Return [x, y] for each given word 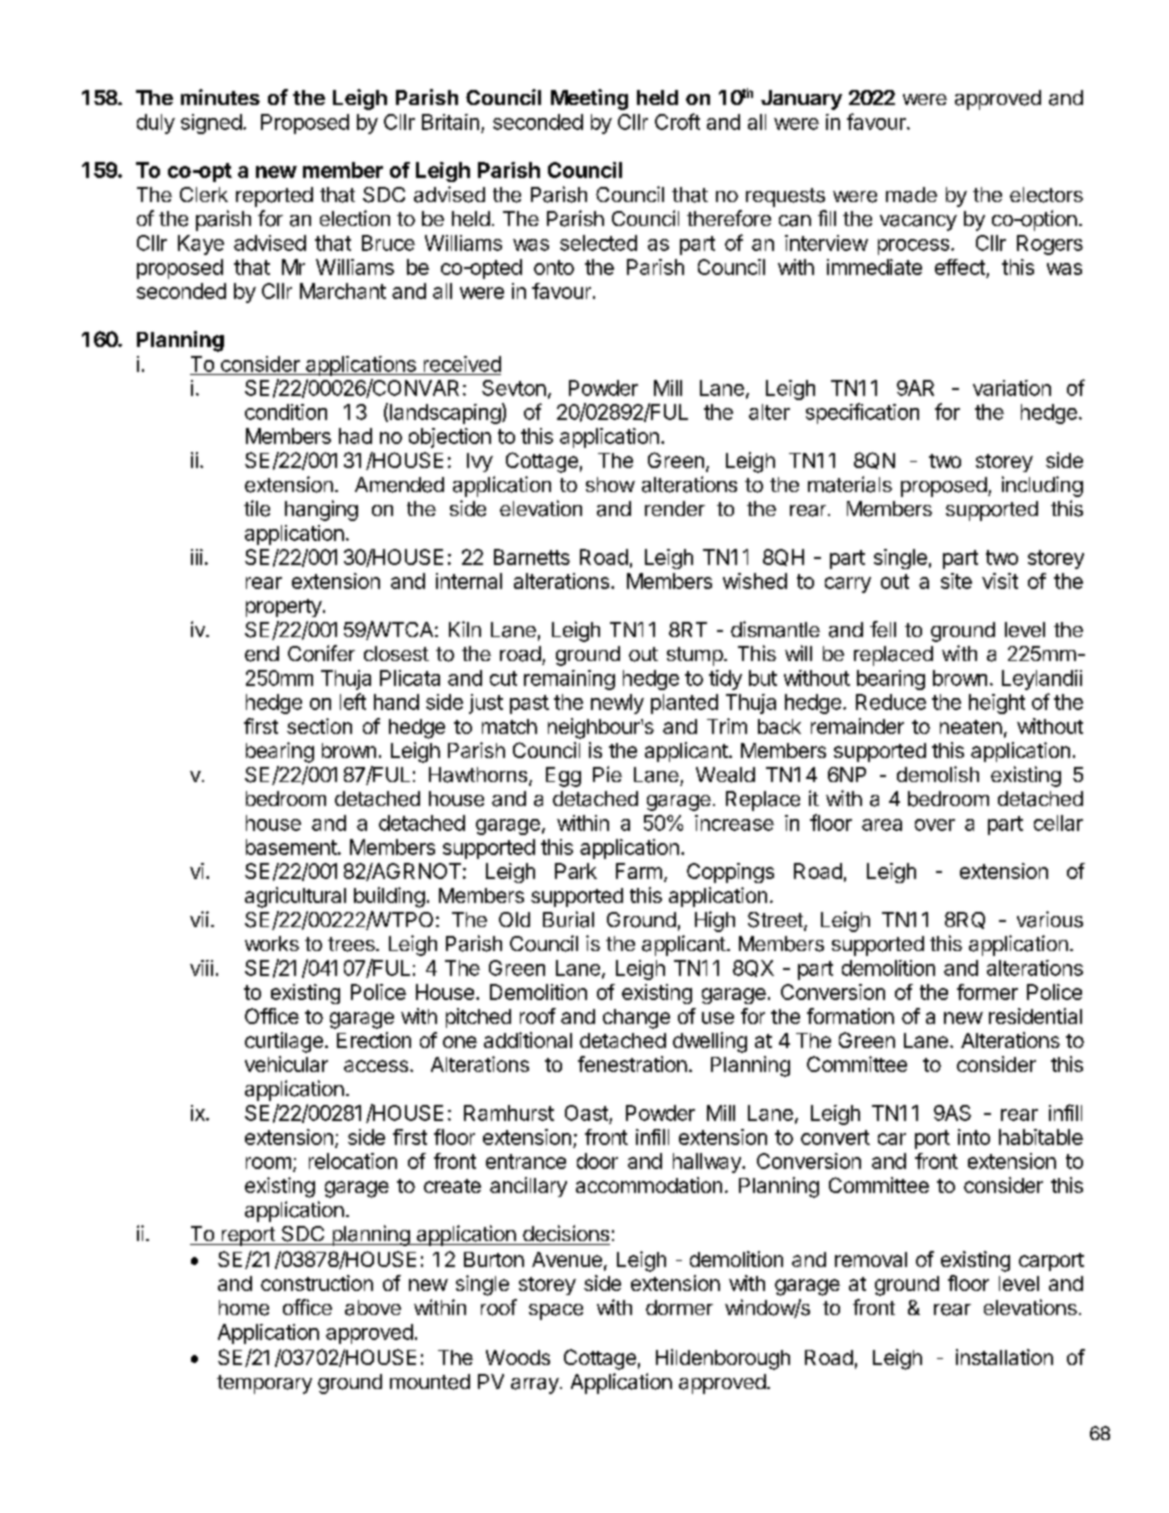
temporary [264, 1384]
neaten [971, 727]
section [319, 726]
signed [211, 124]
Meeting [589, 99]
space [556, 1312]
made [911, 195]
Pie [607, 774]
